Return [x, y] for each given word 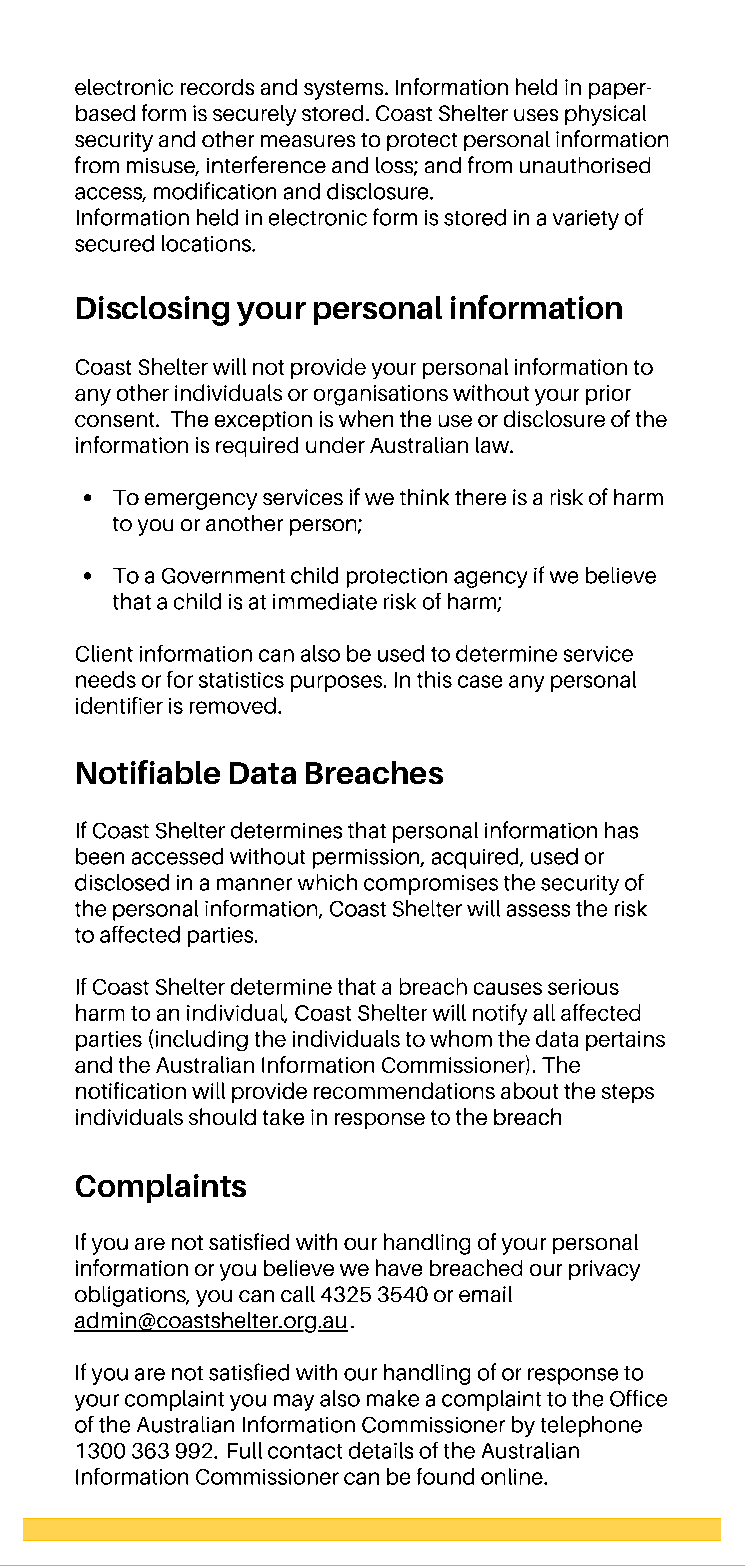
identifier [119, 705]
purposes [338, 683]
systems [345, 90]
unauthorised [585, 165]
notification [131, 1090]
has [621, 830]
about [529, 1090]
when [366, 418]
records [217, 87]
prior [608, 395]
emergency [201, 501]
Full [245, 1450]
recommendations [404, 1090]
